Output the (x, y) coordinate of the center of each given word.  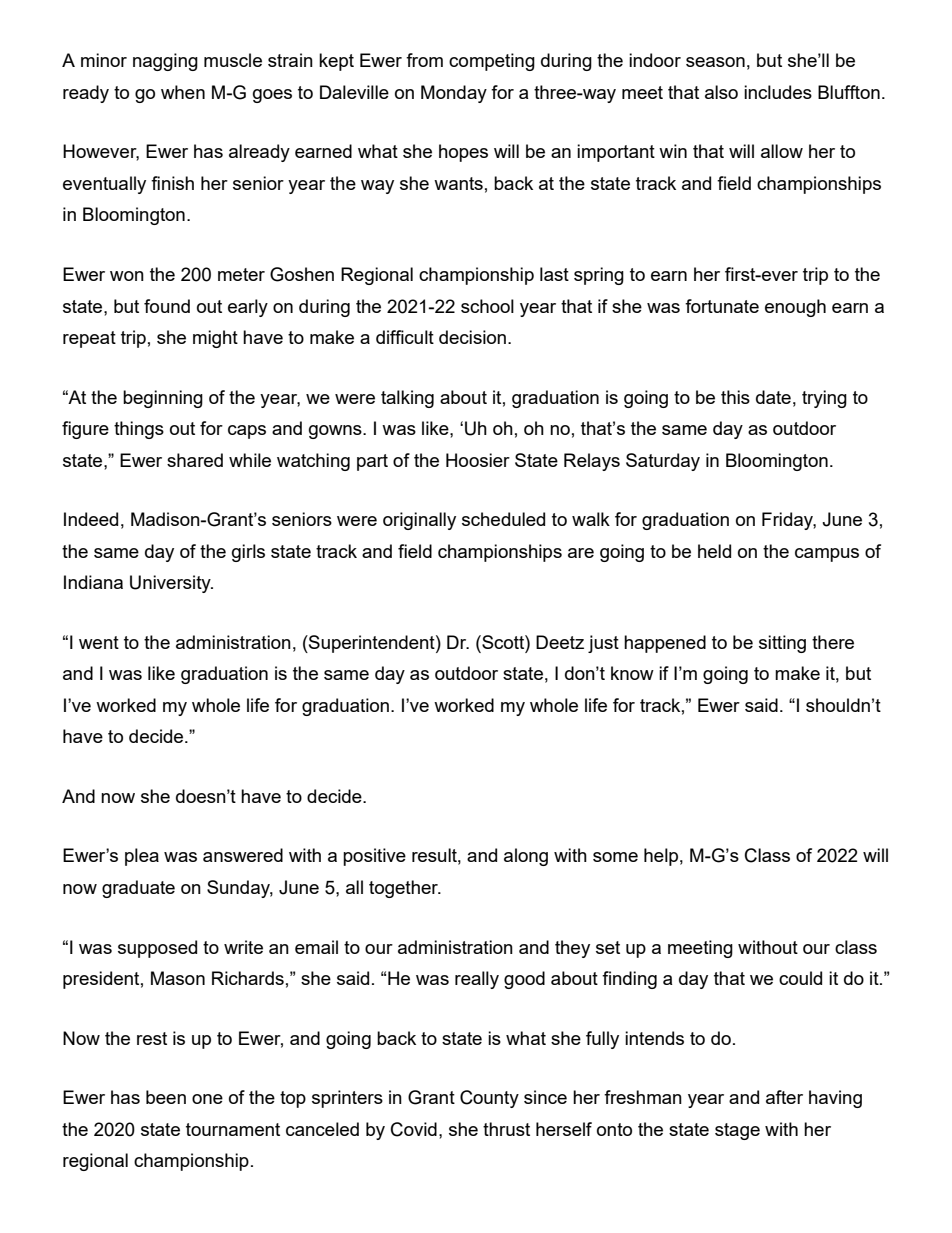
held (714, 551)
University (171, 584)
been (166, 1097)
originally (419, 521)
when (183, 92)
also (721, 92)
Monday (454, 94)
